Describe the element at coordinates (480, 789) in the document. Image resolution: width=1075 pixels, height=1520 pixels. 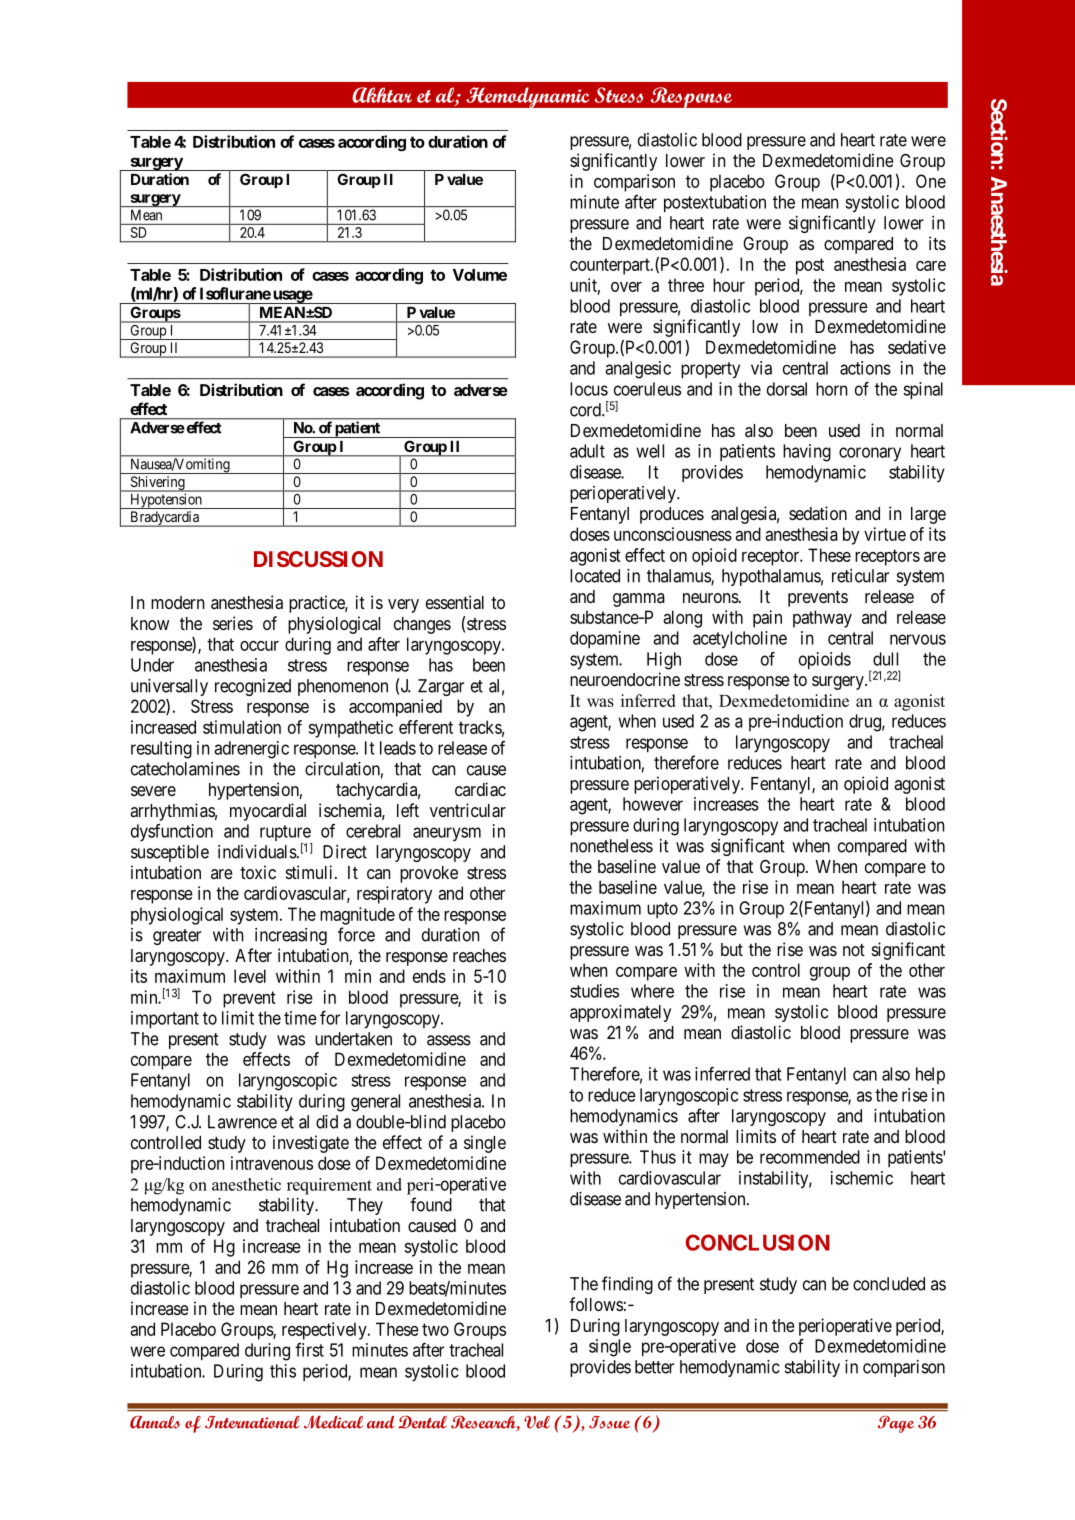
I see `cardiac` at that location.
